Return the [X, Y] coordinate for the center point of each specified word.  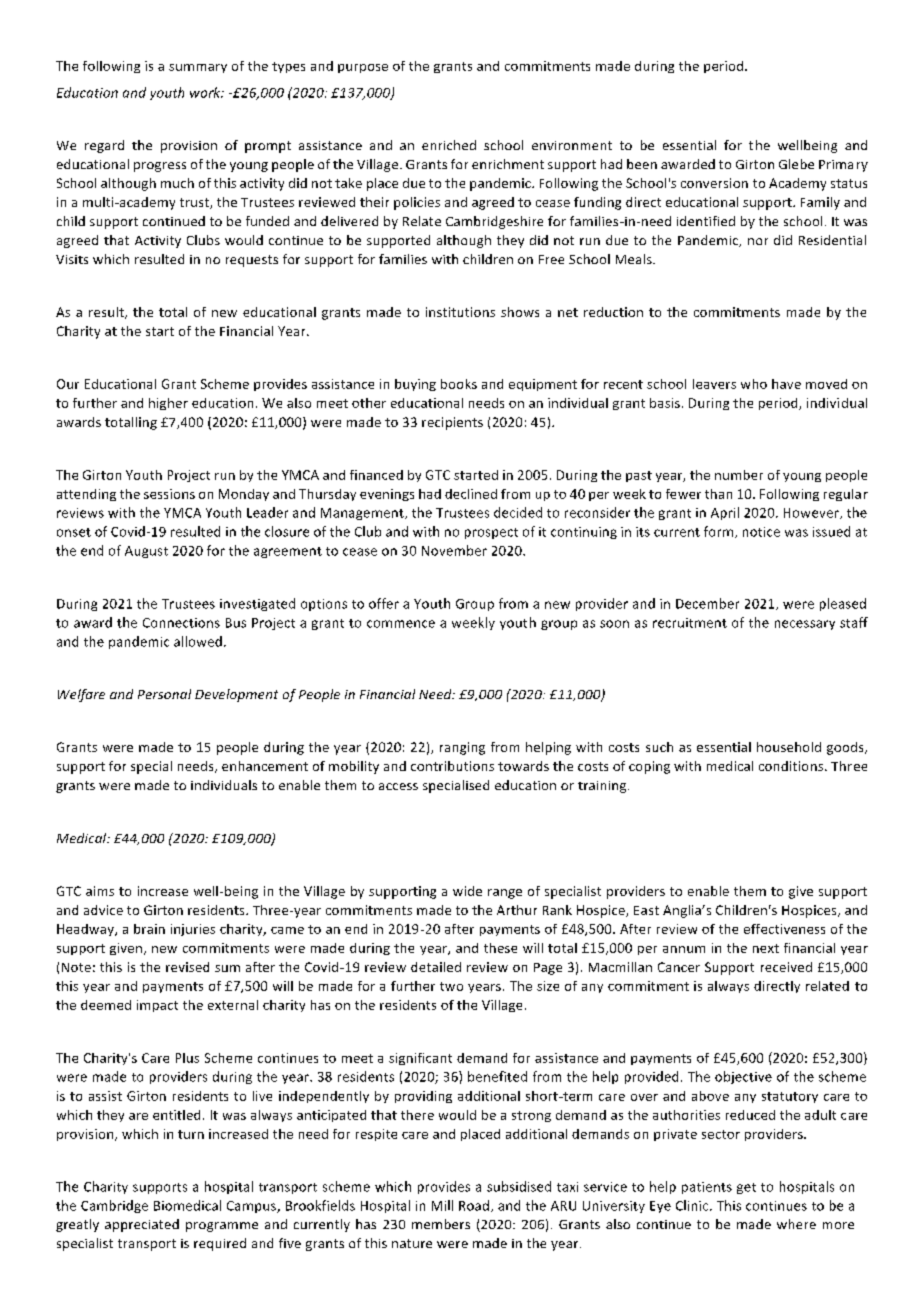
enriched [449, 145]
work [206, 92]
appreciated [142, 1225]
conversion [714, 183]
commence [401, 624]
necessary [805, 625]
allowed [198, 641]
